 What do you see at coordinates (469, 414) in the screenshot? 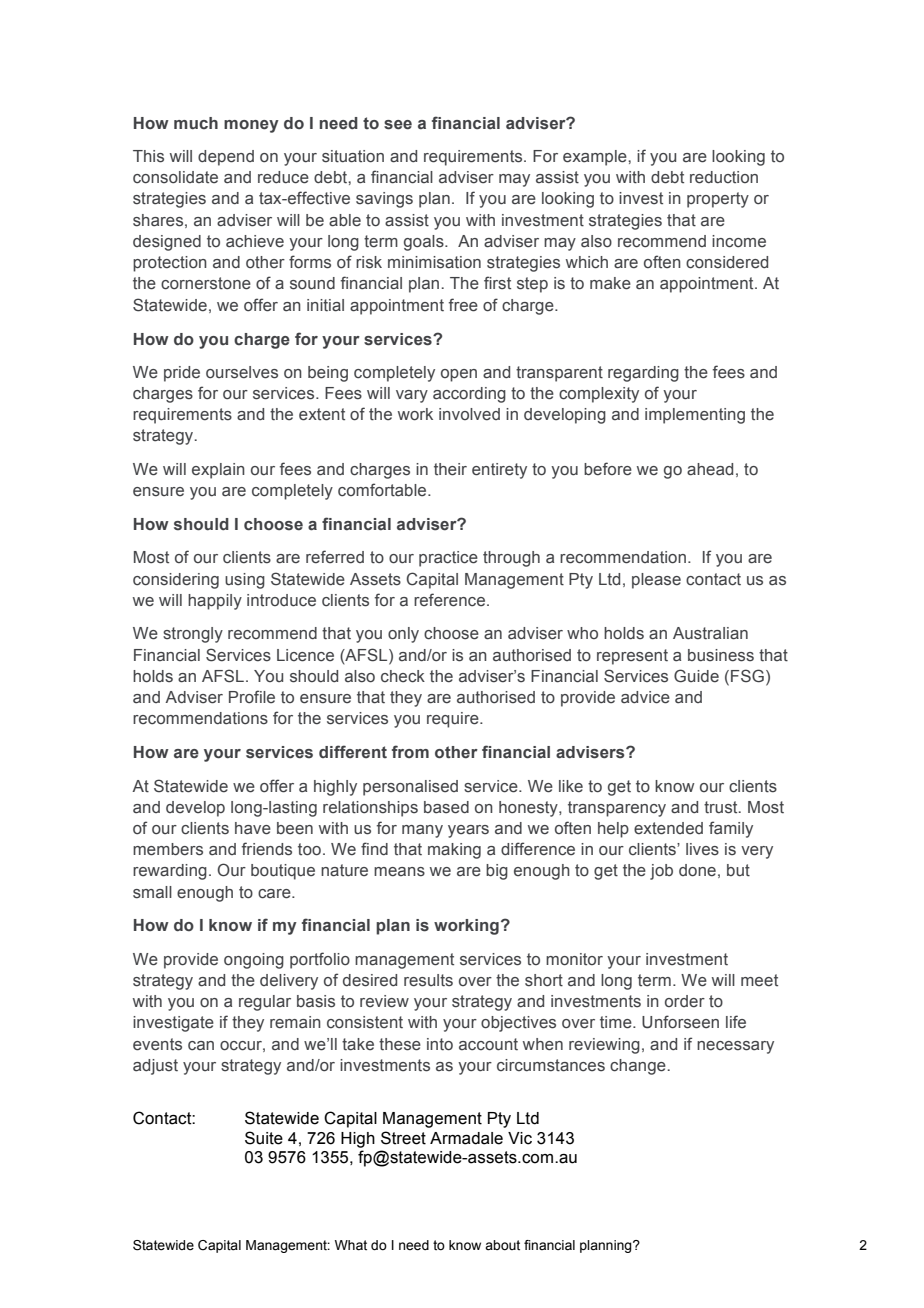
I see `involved` at bounding box center [469, 414].
